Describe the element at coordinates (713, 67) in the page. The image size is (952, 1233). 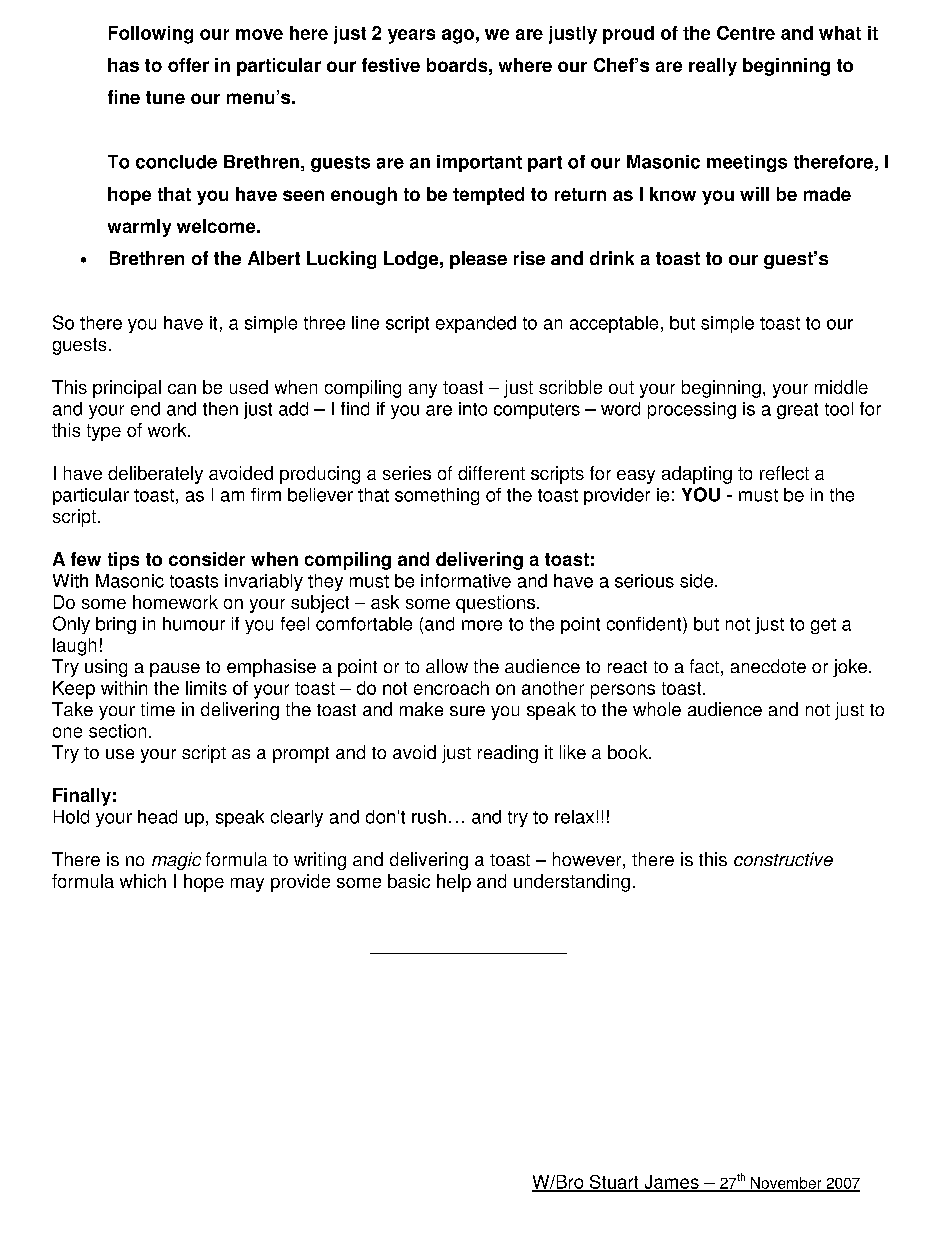
I see `really` at that location.
